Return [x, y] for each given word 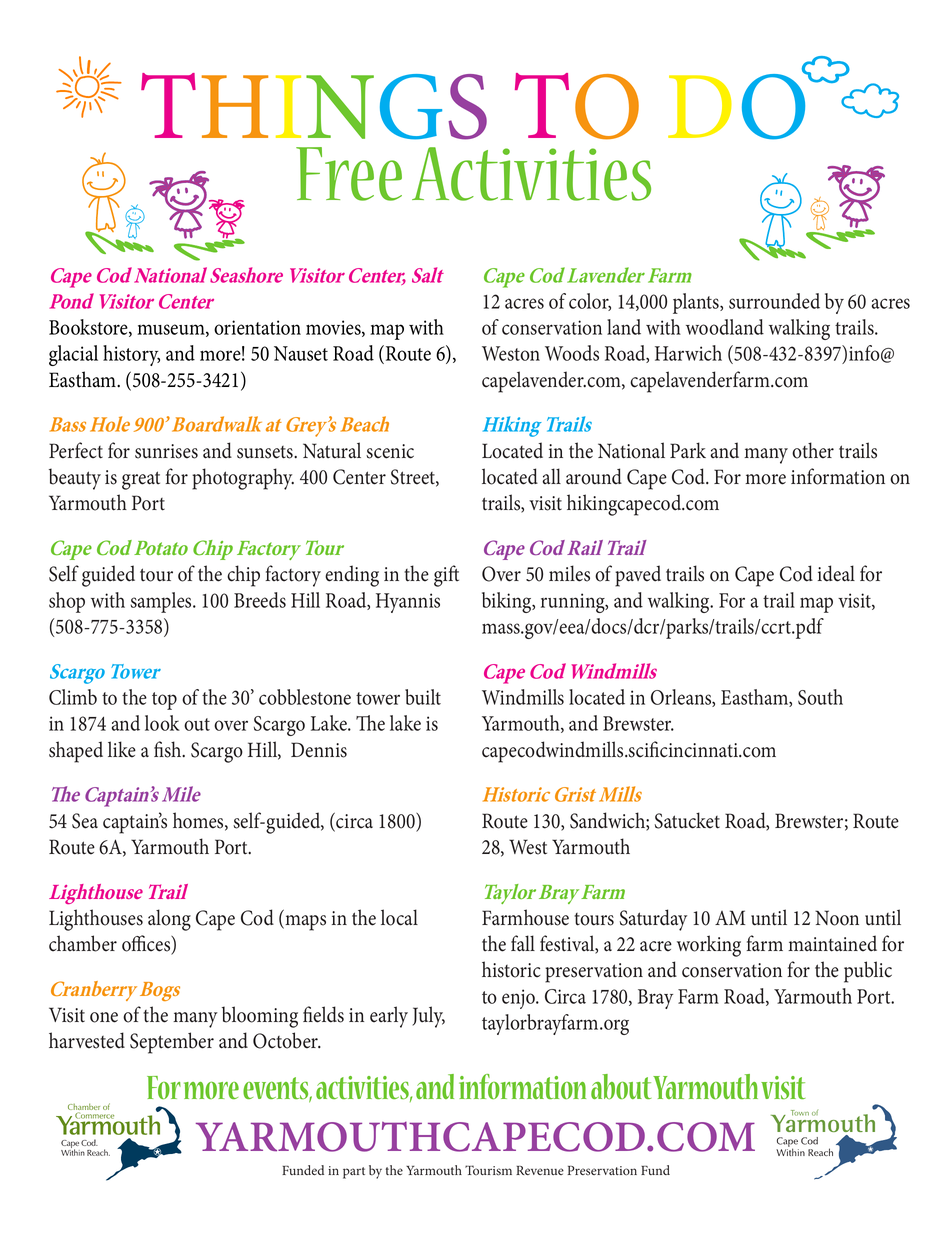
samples [162, 602]
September [172, 1043]
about [621, 1086]
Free [349, 174]
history [131, 355]
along [169, 920]
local [399, 917]
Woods [572, 353]
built [423, 697]
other [813, 450]
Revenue [540, 1170]
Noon [837, 918]
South [820, 697]
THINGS [314, 106]
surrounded [774, 301]
